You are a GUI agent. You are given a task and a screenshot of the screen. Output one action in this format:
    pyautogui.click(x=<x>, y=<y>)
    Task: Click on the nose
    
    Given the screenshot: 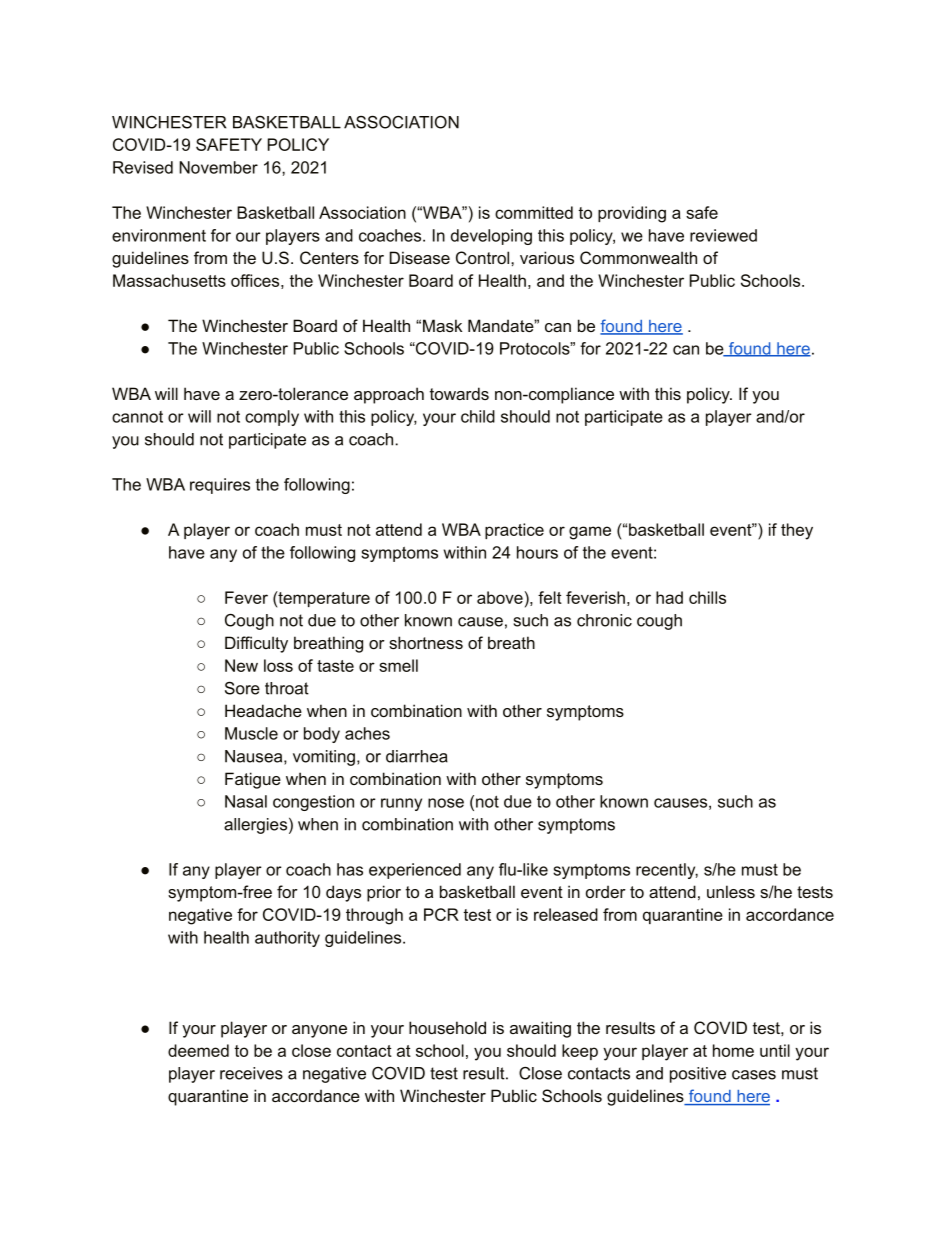 What is the action you would take?
    pyautogui.click(x=446, y=803)
